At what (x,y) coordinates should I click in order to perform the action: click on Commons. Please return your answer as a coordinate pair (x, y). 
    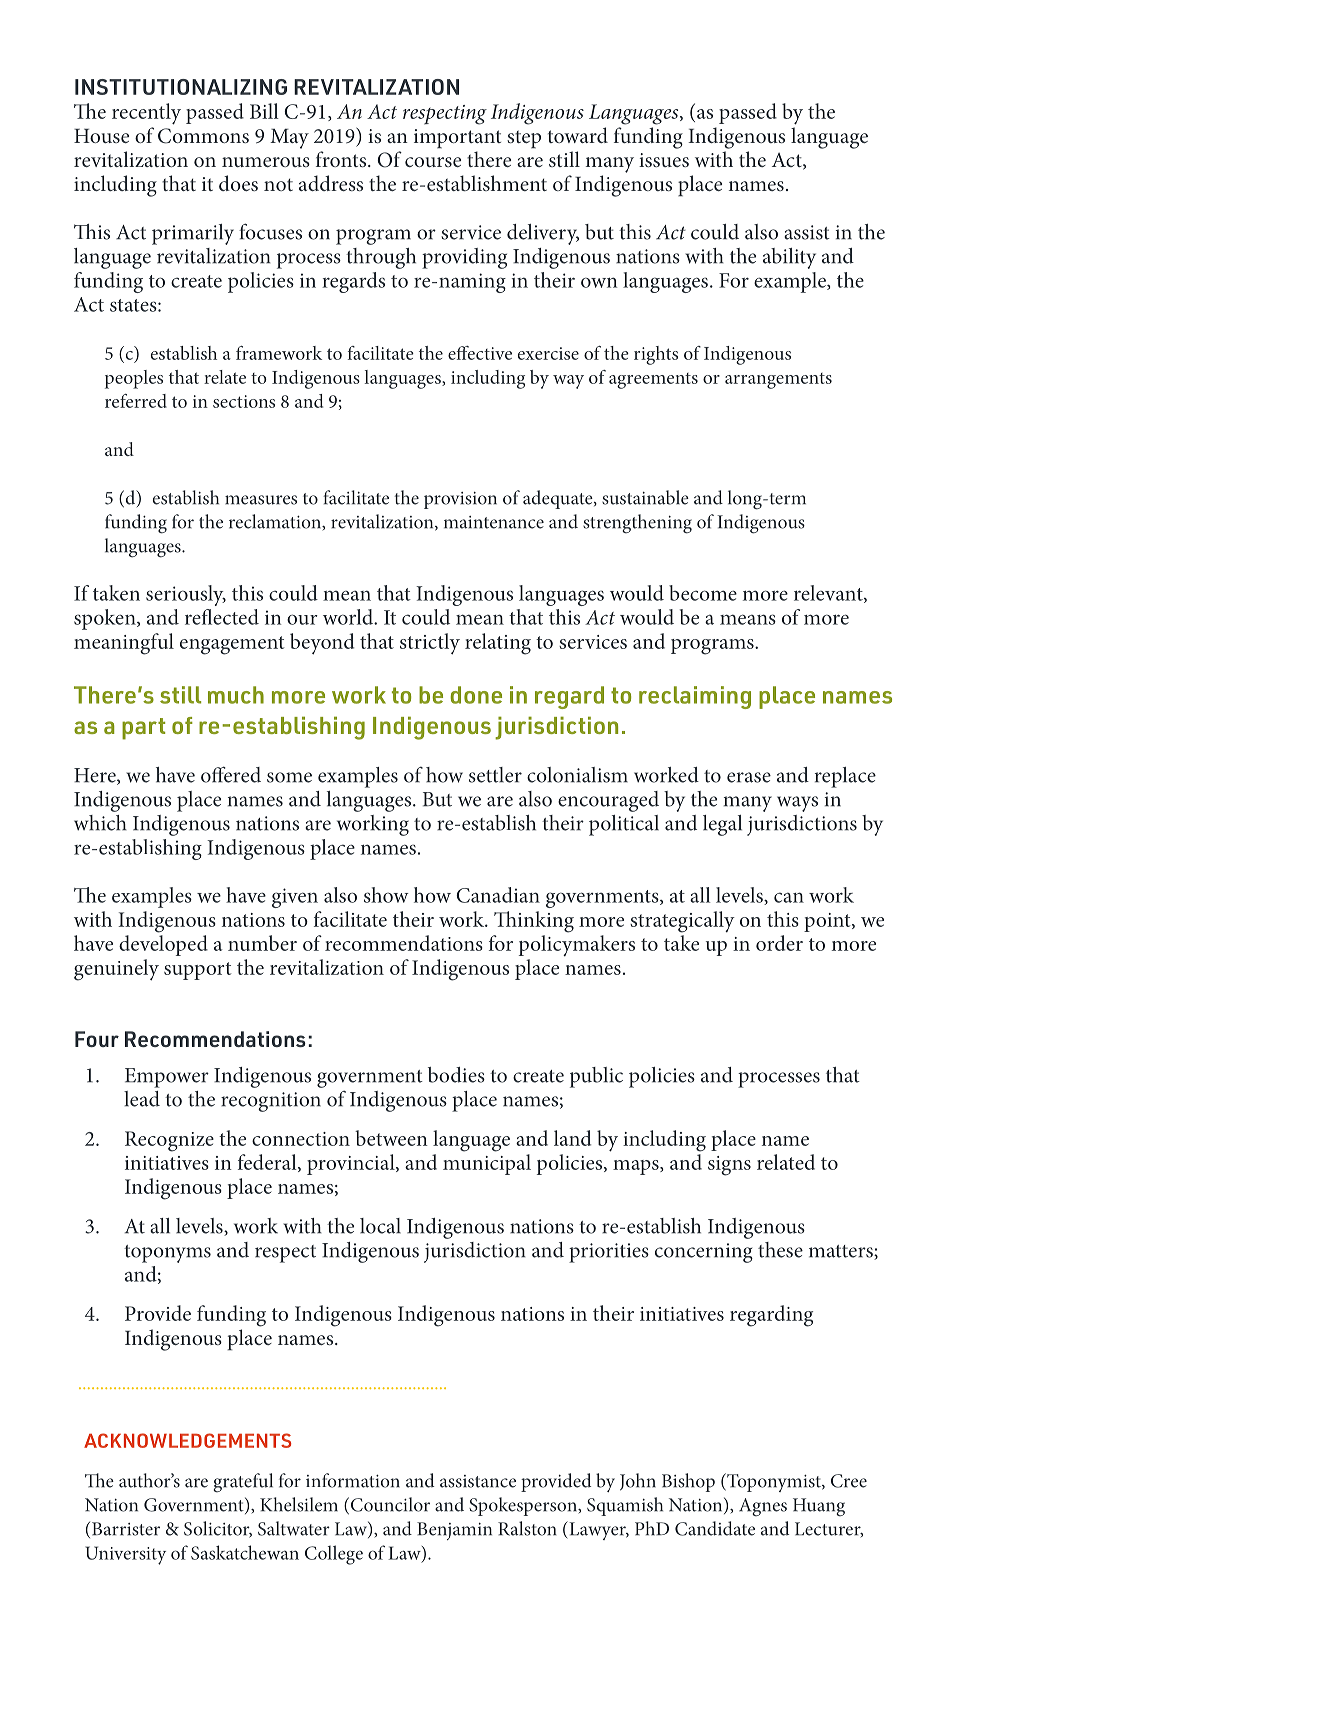
    Looking at the image, I should click on (203, 136).
